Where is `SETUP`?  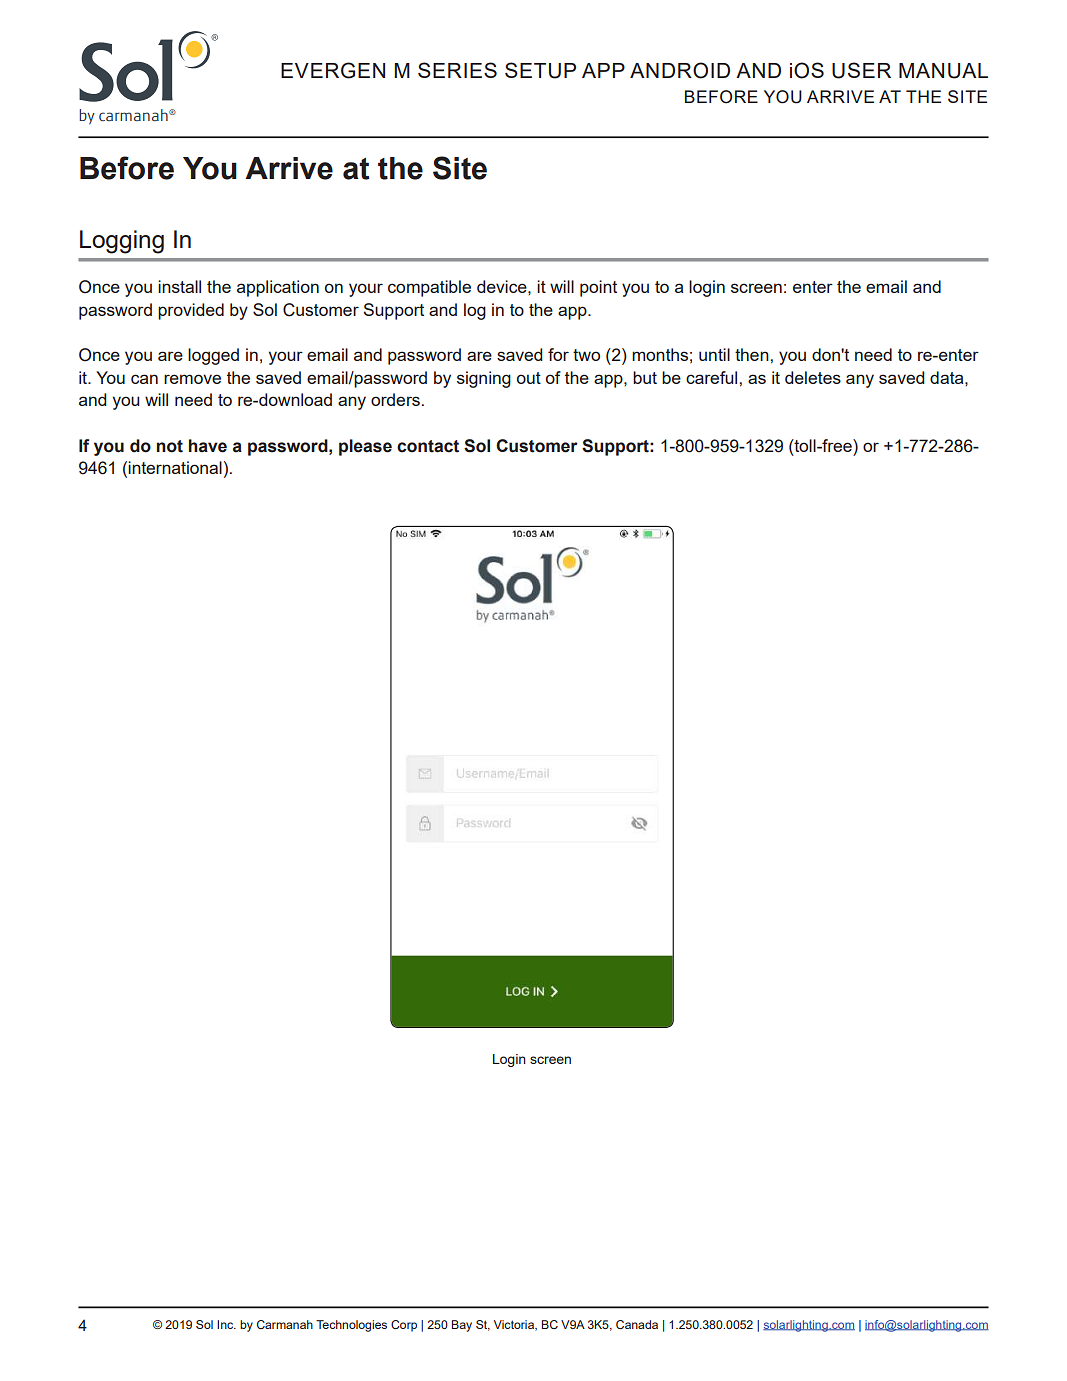
SETUP is located at coordinates (540, 70).
